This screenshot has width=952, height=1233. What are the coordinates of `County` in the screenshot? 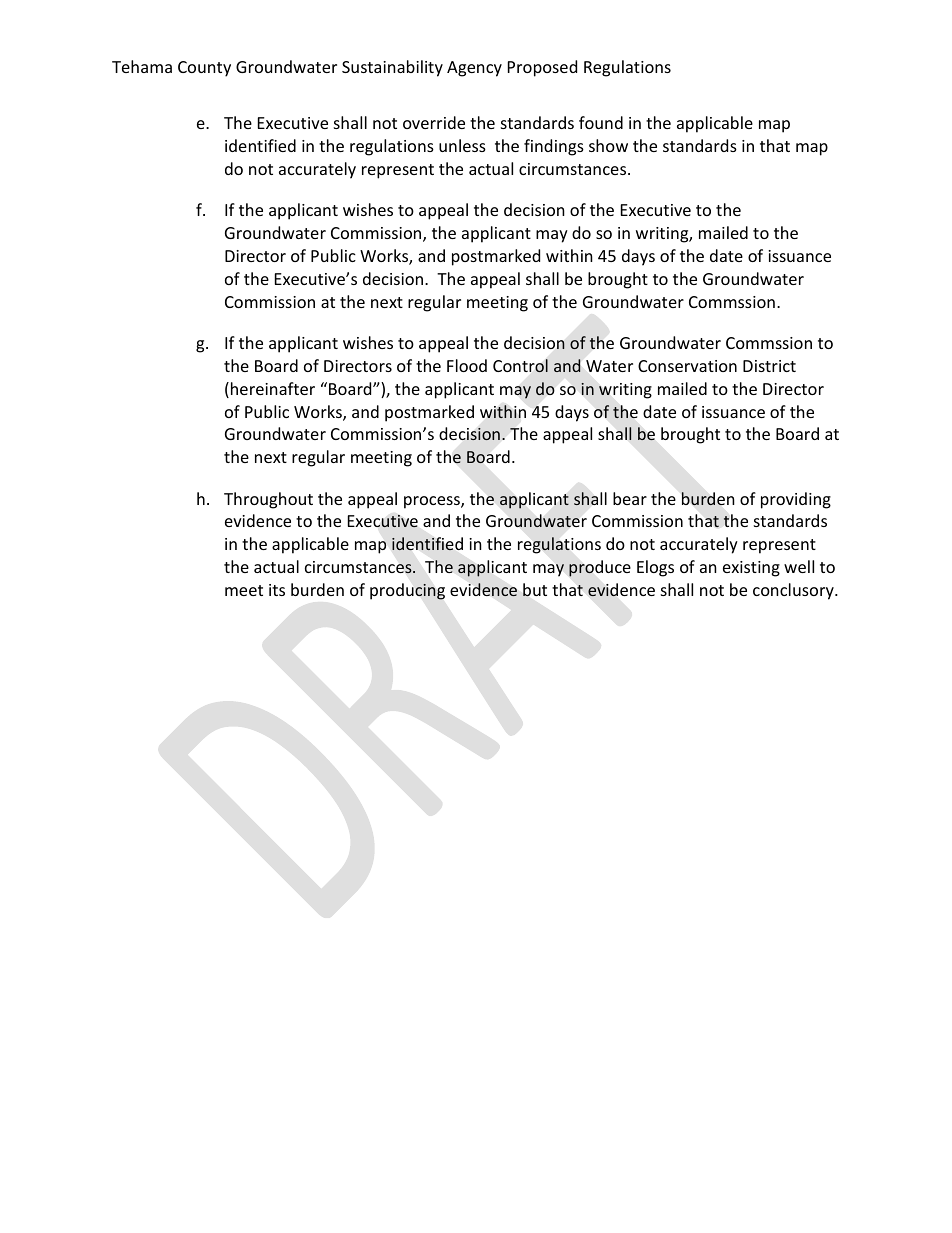 It's located at (204, 69).
